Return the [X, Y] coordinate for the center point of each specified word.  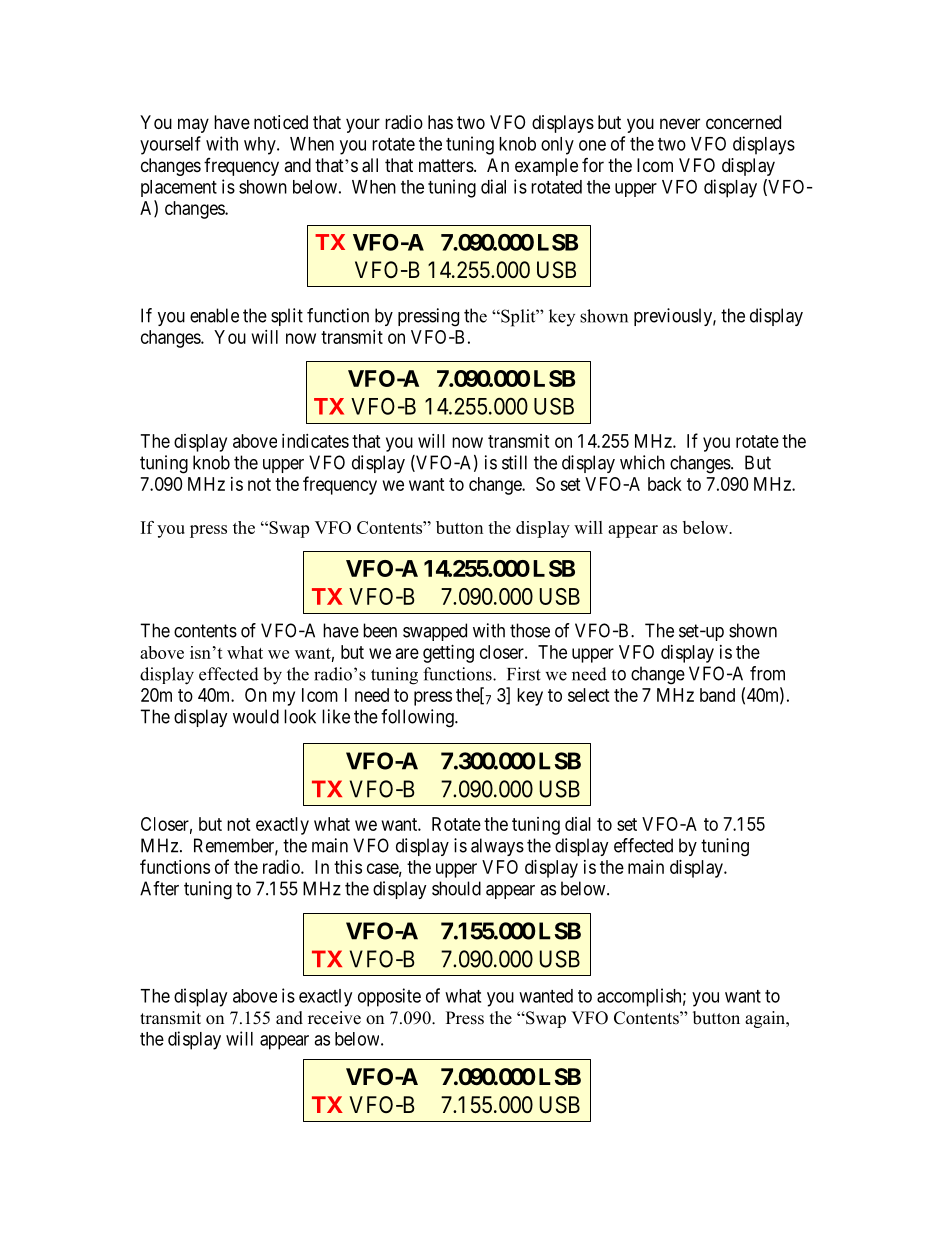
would [256, 716]
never [680, 123]
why [261, 146]
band [717, 695]
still [514, 462]
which [642, 462]
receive [334, 1018]
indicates [315, 441]
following [418, 718]
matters [446, 165]
